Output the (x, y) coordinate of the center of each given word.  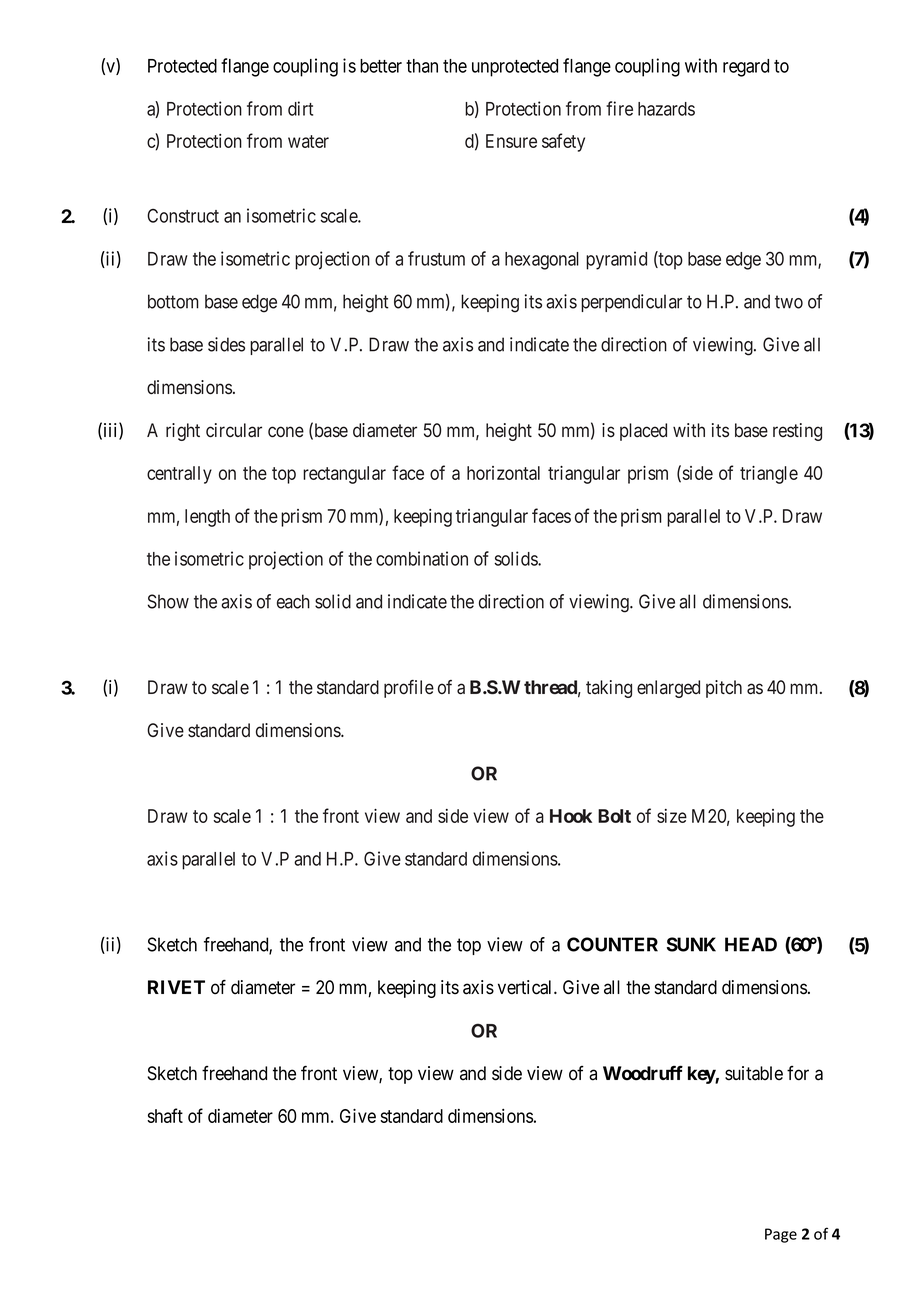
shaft (165, 1115)
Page (781, 1235)
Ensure (511, 141)
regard (746, 68)
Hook (571, 816)
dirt (300, 108)
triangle (769, 475)
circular (234, 430)
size (672, 816)
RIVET (176, 987)
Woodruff (643, 1073)
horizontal (503, 473)
